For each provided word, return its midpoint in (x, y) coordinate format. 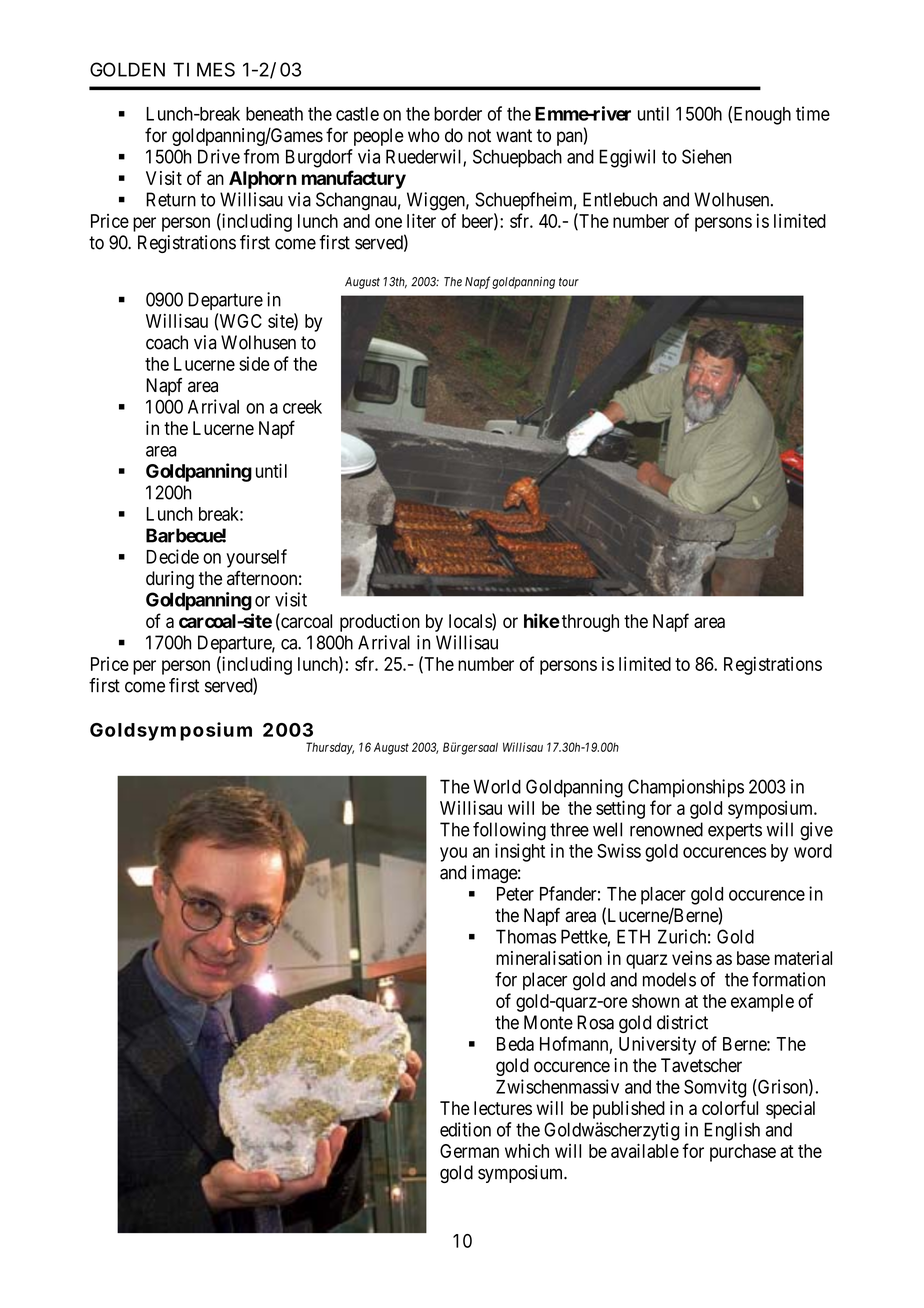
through (590, 623)
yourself (256, 558)
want (514, 136)
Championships (686, 788)
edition (465, 1129)
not (479, 136)
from (261, 156)
